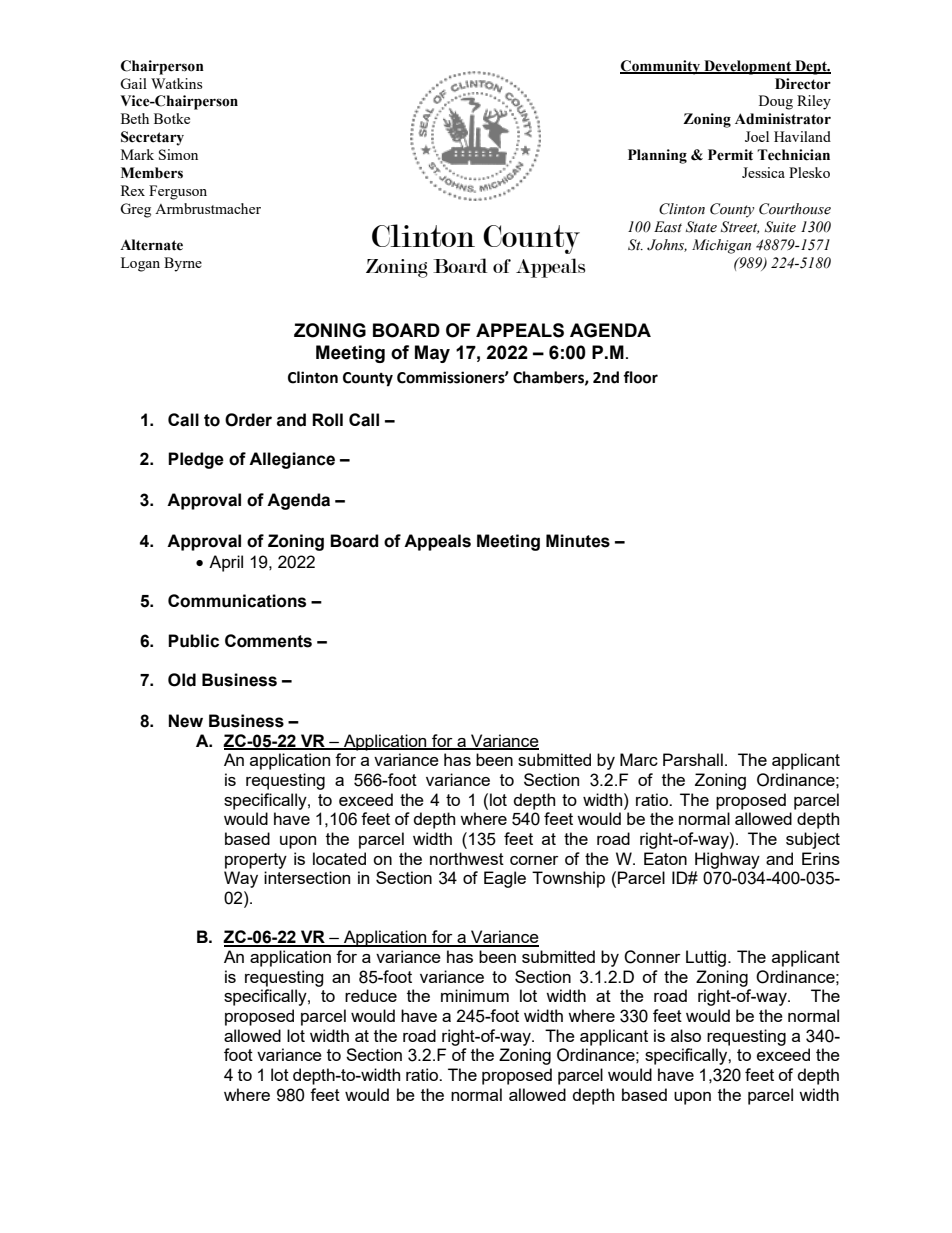  Describe the element at coordinates (661, 67) in the document. I see `Community` at that location.
